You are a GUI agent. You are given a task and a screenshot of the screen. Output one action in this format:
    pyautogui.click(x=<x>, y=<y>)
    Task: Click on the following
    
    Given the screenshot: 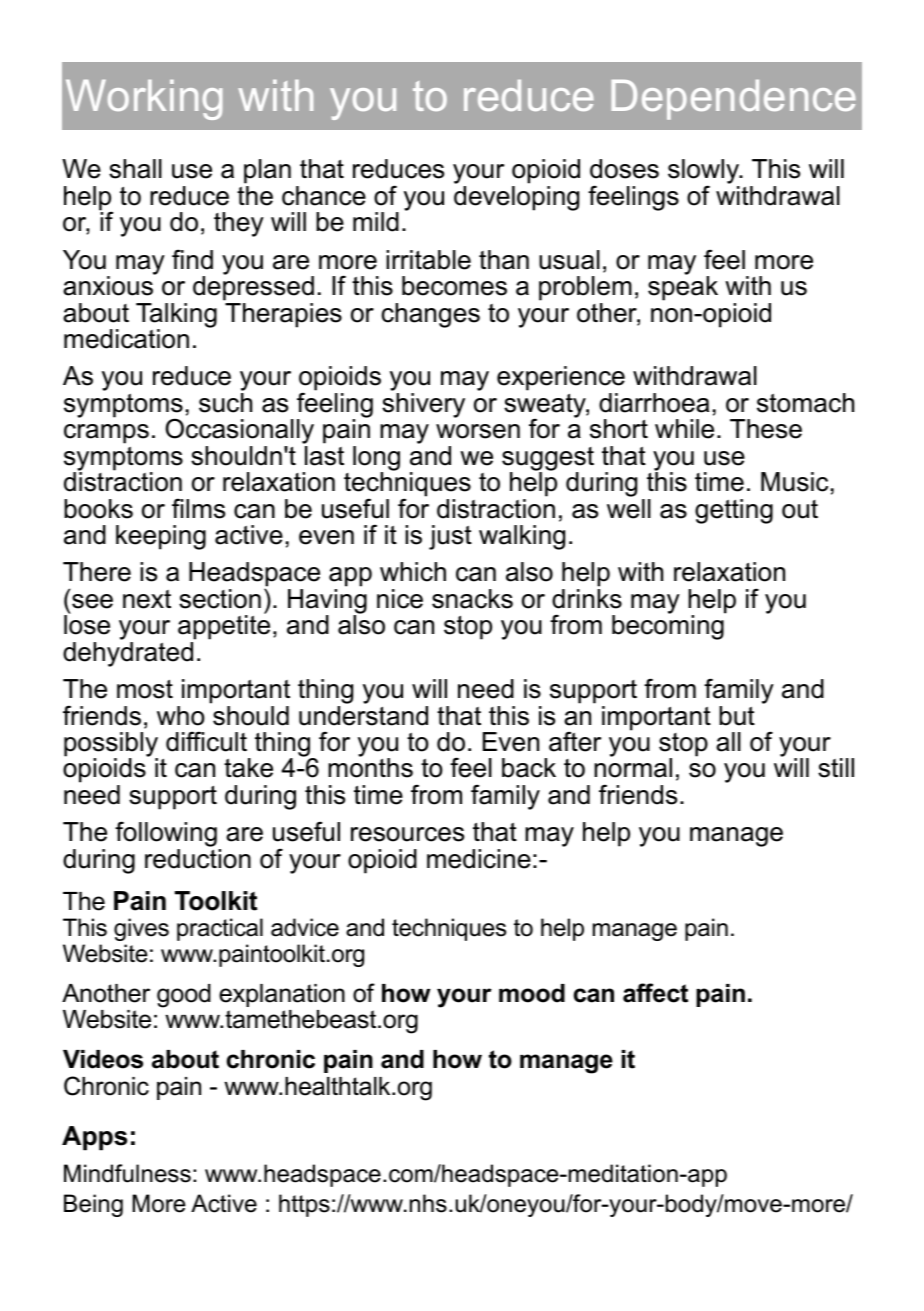 What is the action you would take?
    pyautogui.click(x=167, y=835)
